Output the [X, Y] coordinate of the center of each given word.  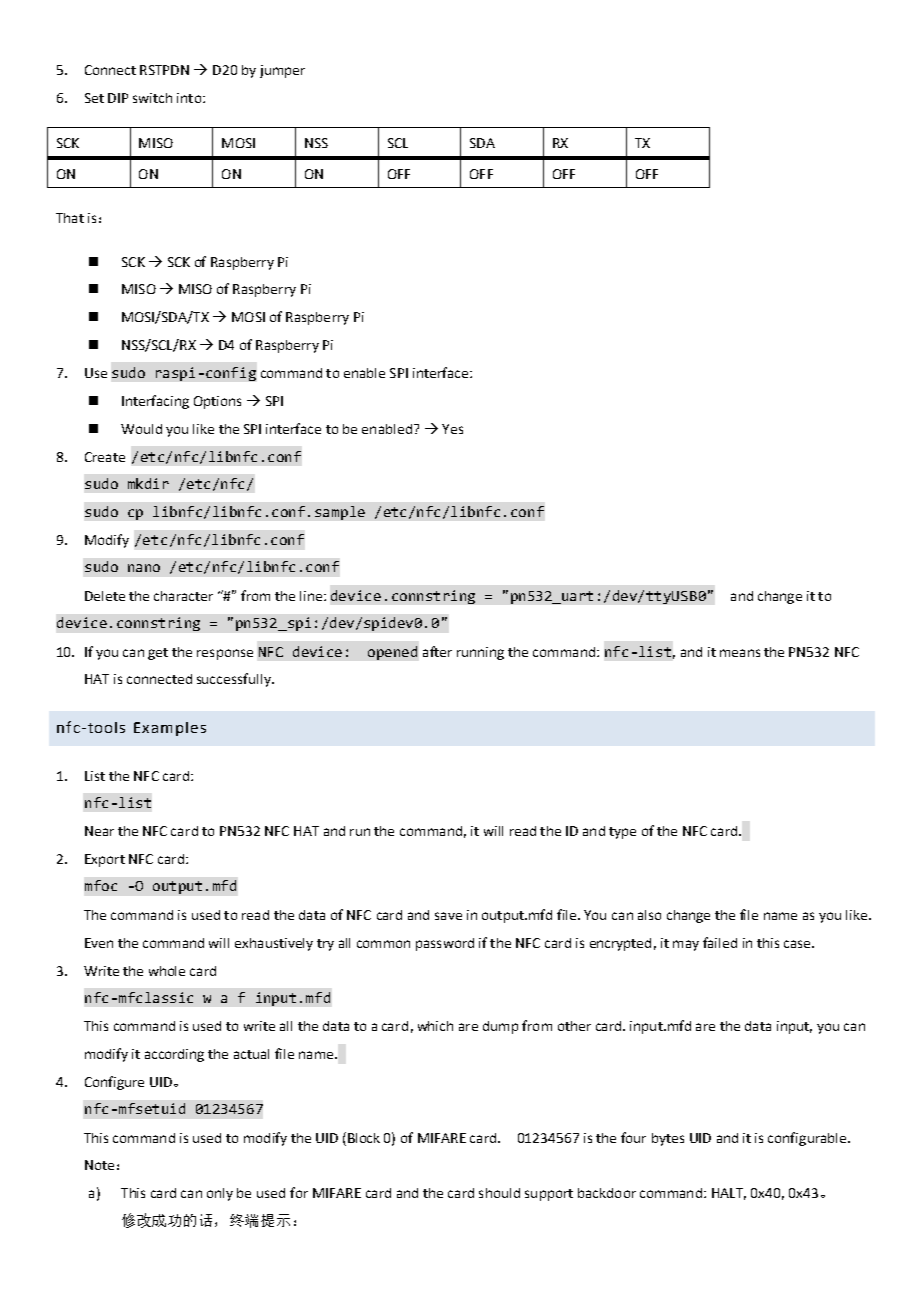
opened [392, 653]
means [740, 653]
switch [152, 98]
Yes [452, 429]
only [220, 1194]
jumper [282, 71]
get [158, 654]
